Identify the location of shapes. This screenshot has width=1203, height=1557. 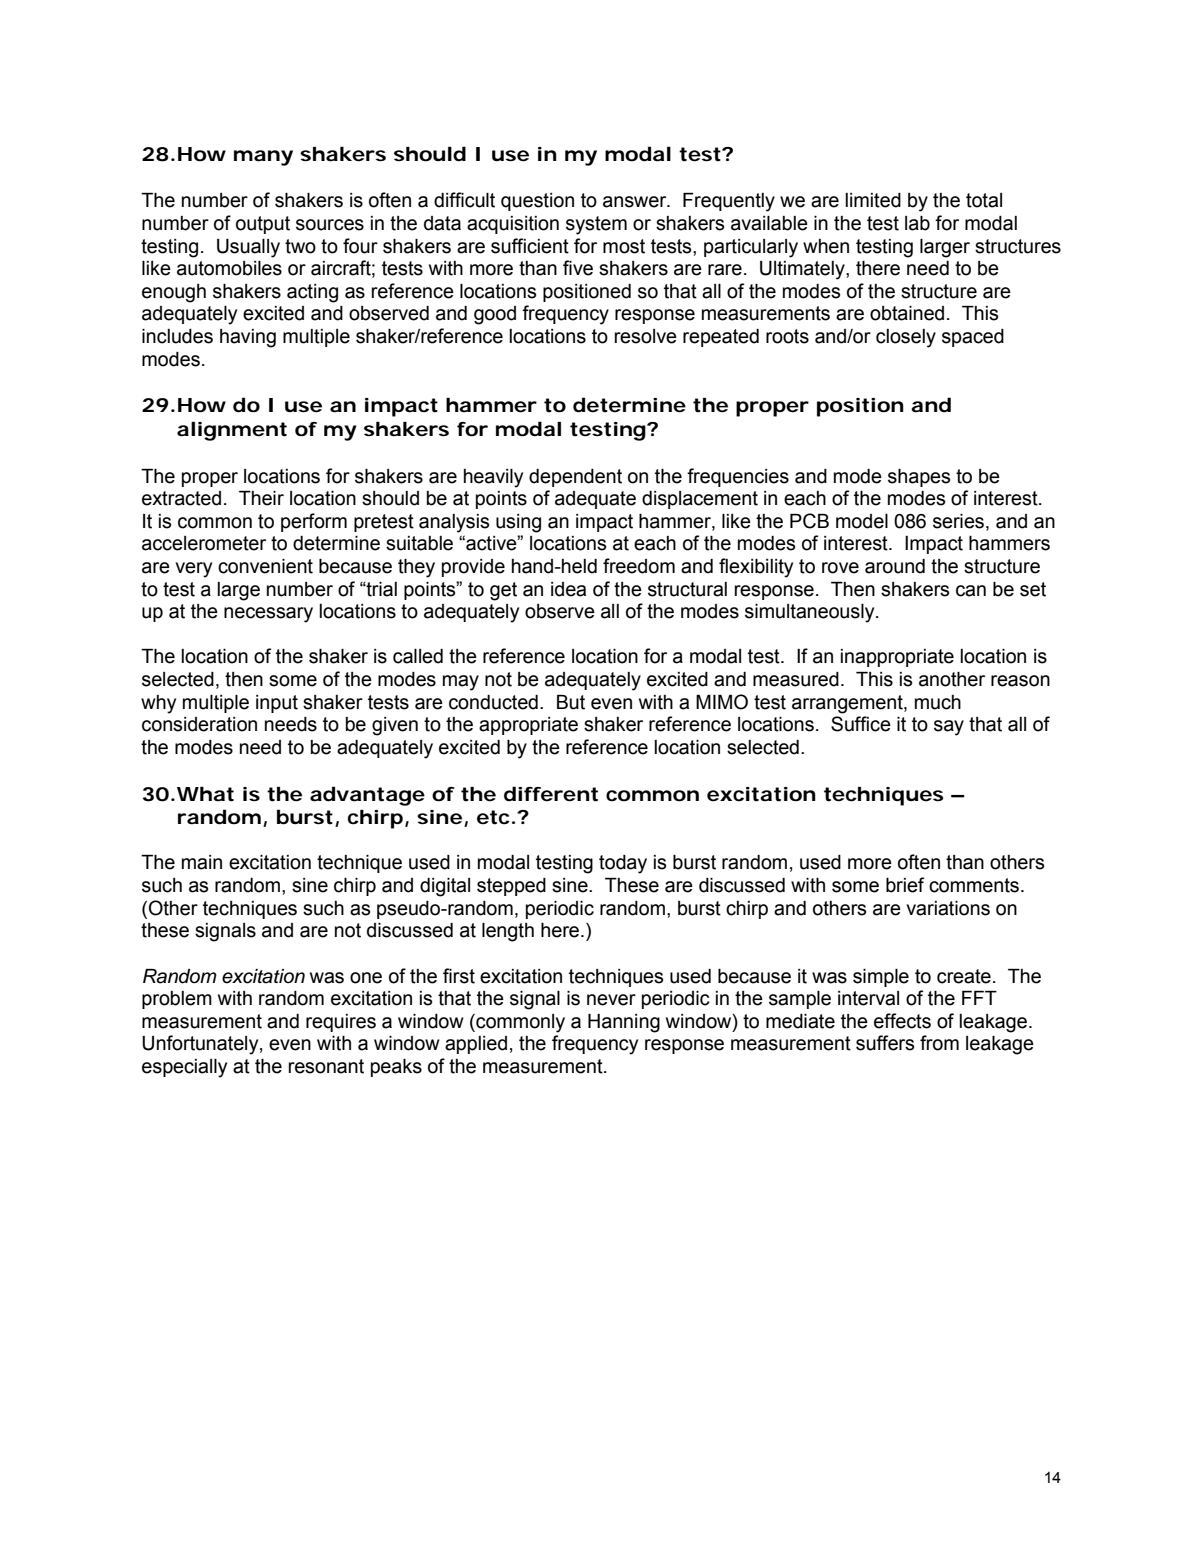
(919, 478).
